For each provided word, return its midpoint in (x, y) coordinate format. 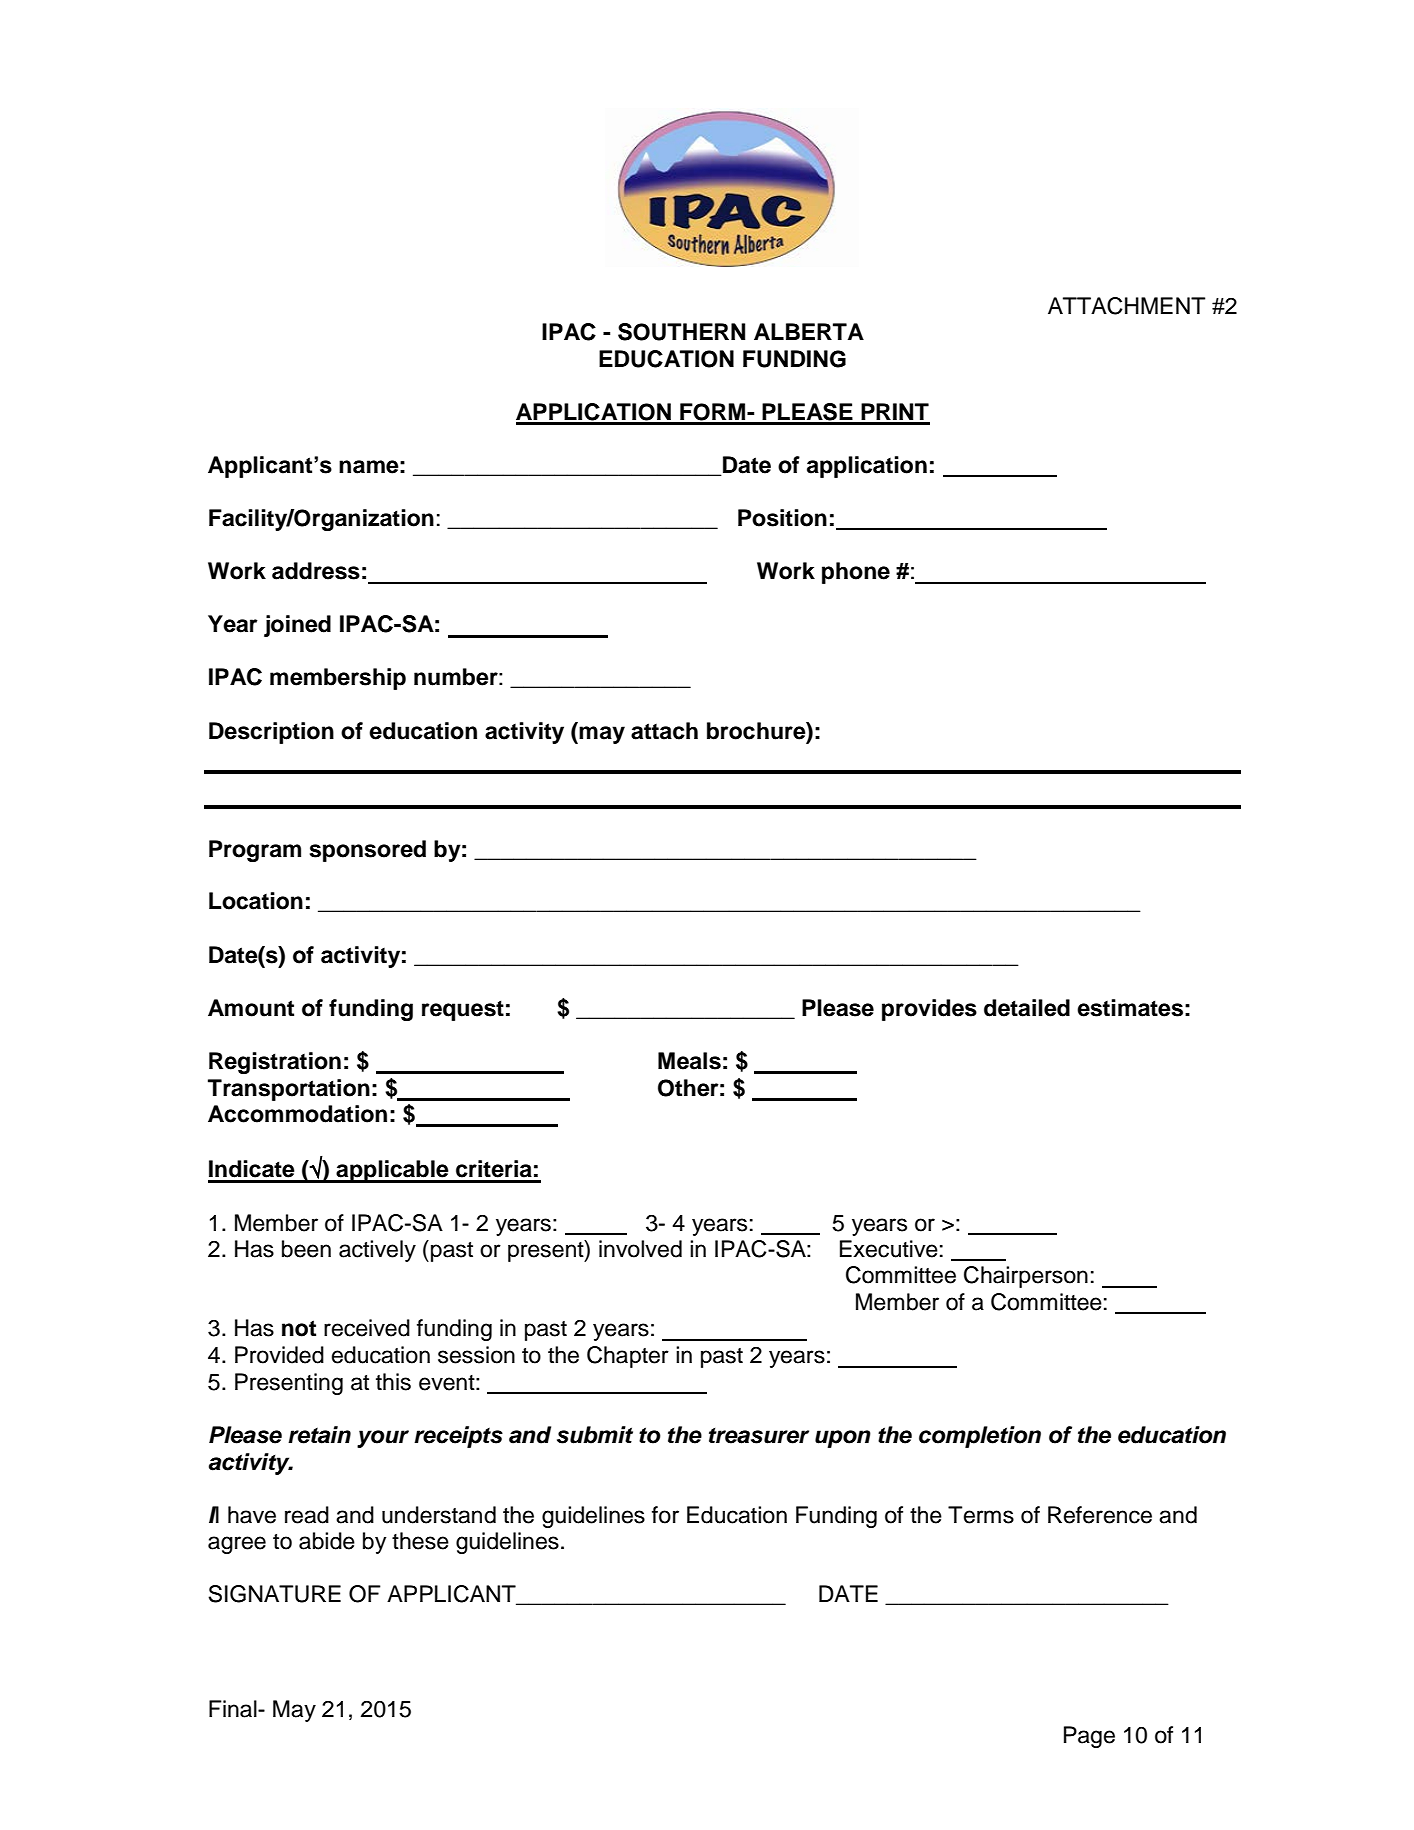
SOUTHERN (681, 332)
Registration (275, 1063)
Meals (689, 1061)
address (316, 571)
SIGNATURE (274, 1594)
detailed (1027, 1008)
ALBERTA (809, 331)
